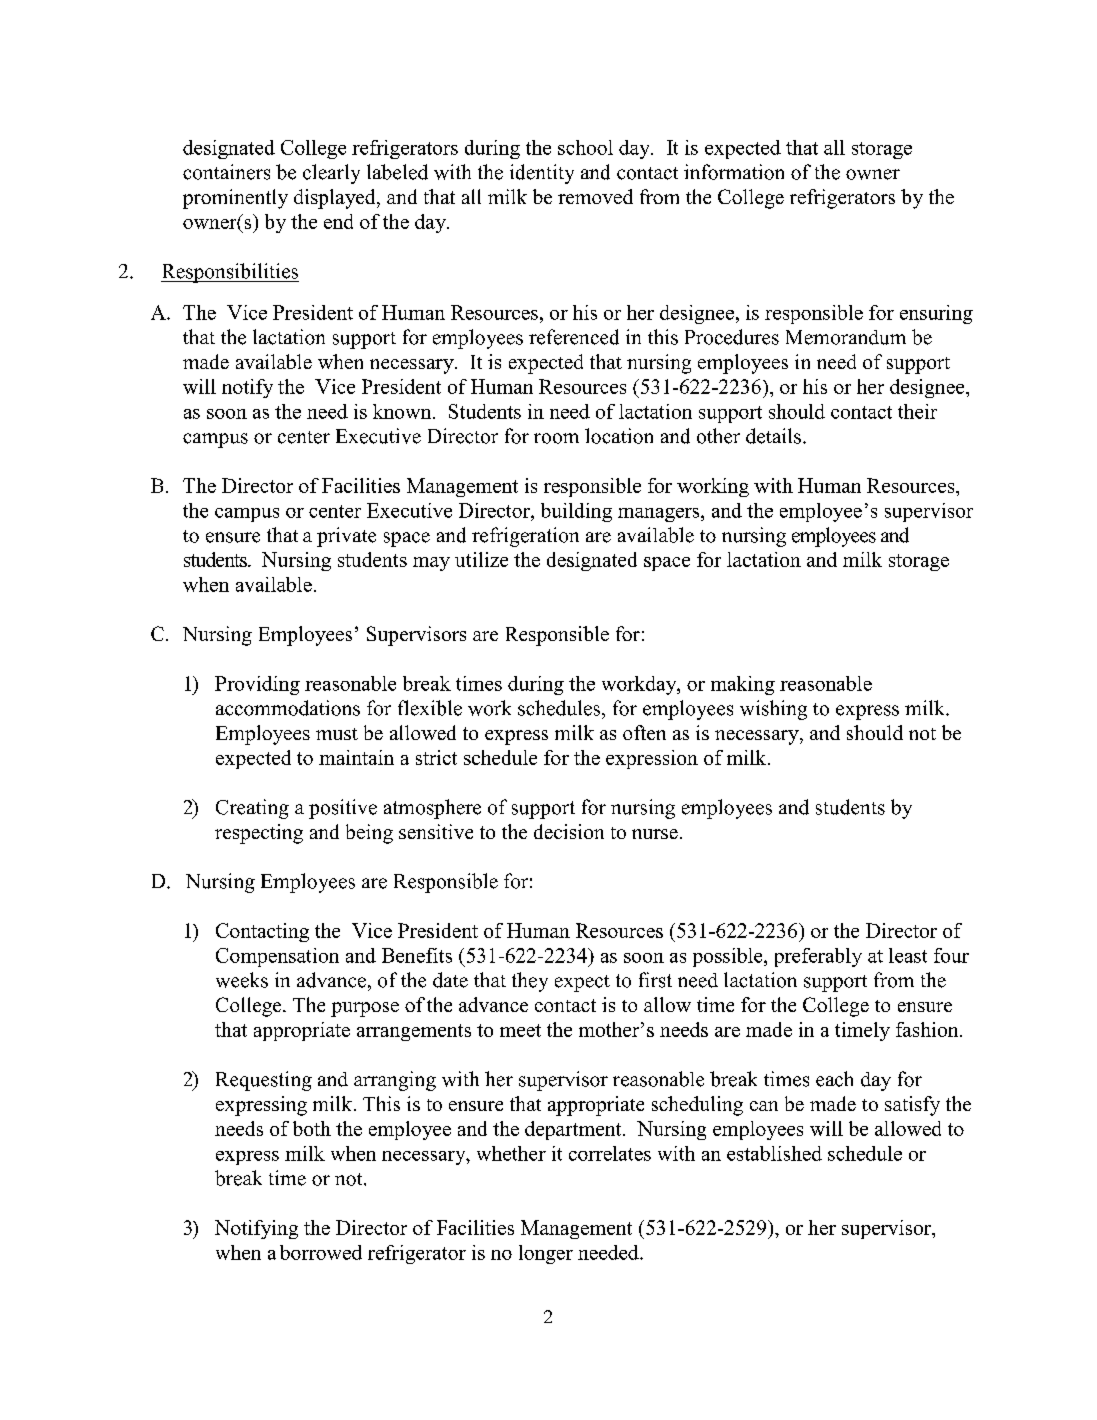 This screenshot has width=1097, height=1420. What do you see at coordinates (774, 1153) in the screenshot?
I see `established` at bounding box center [774, 1153].
